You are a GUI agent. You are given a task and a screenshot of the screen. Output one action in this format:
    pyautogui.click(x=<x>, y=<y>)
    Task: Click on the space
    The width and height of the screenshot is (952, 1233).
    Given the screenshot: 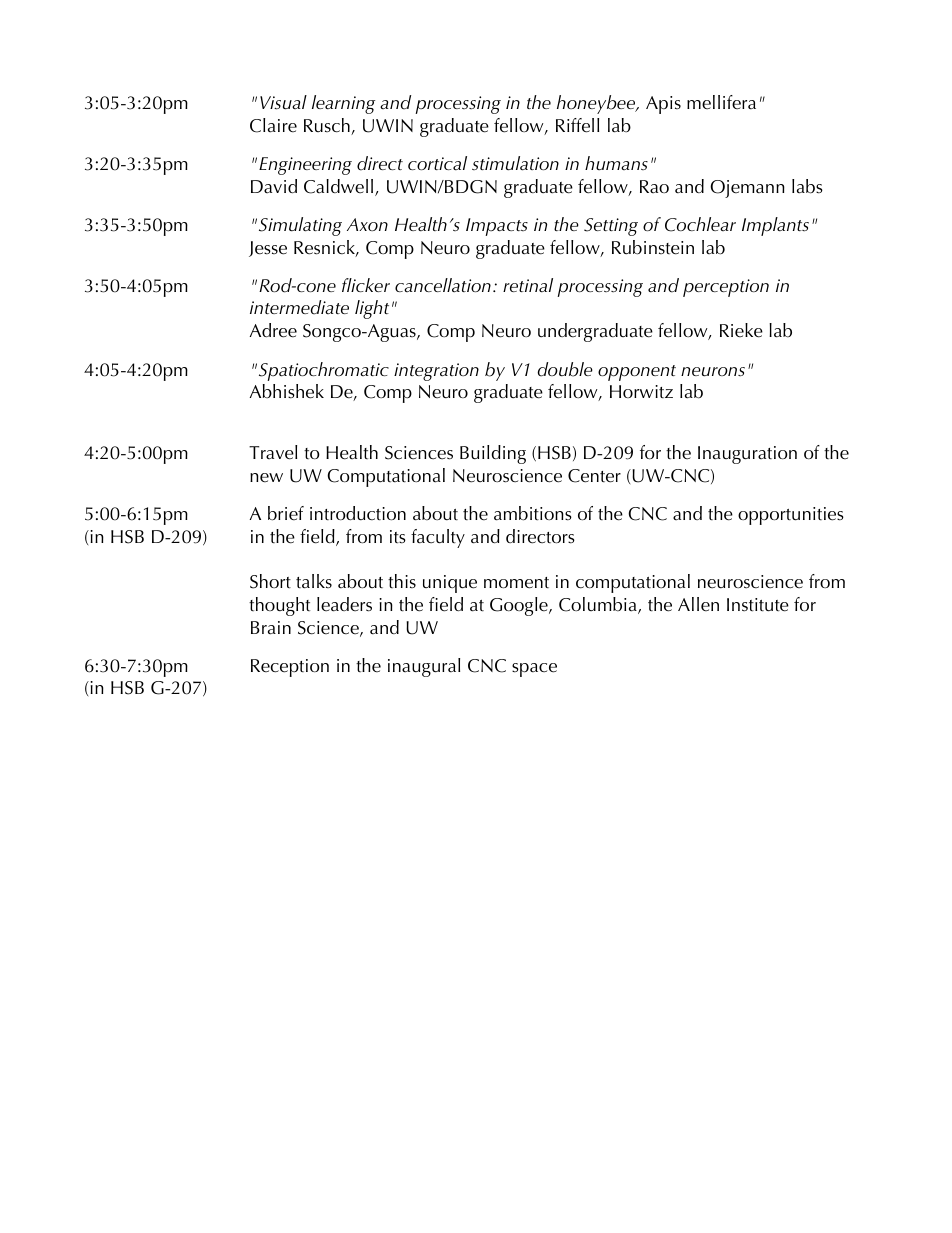 What is the action you would take?
    pyautogui.click(x=534, y=670)
